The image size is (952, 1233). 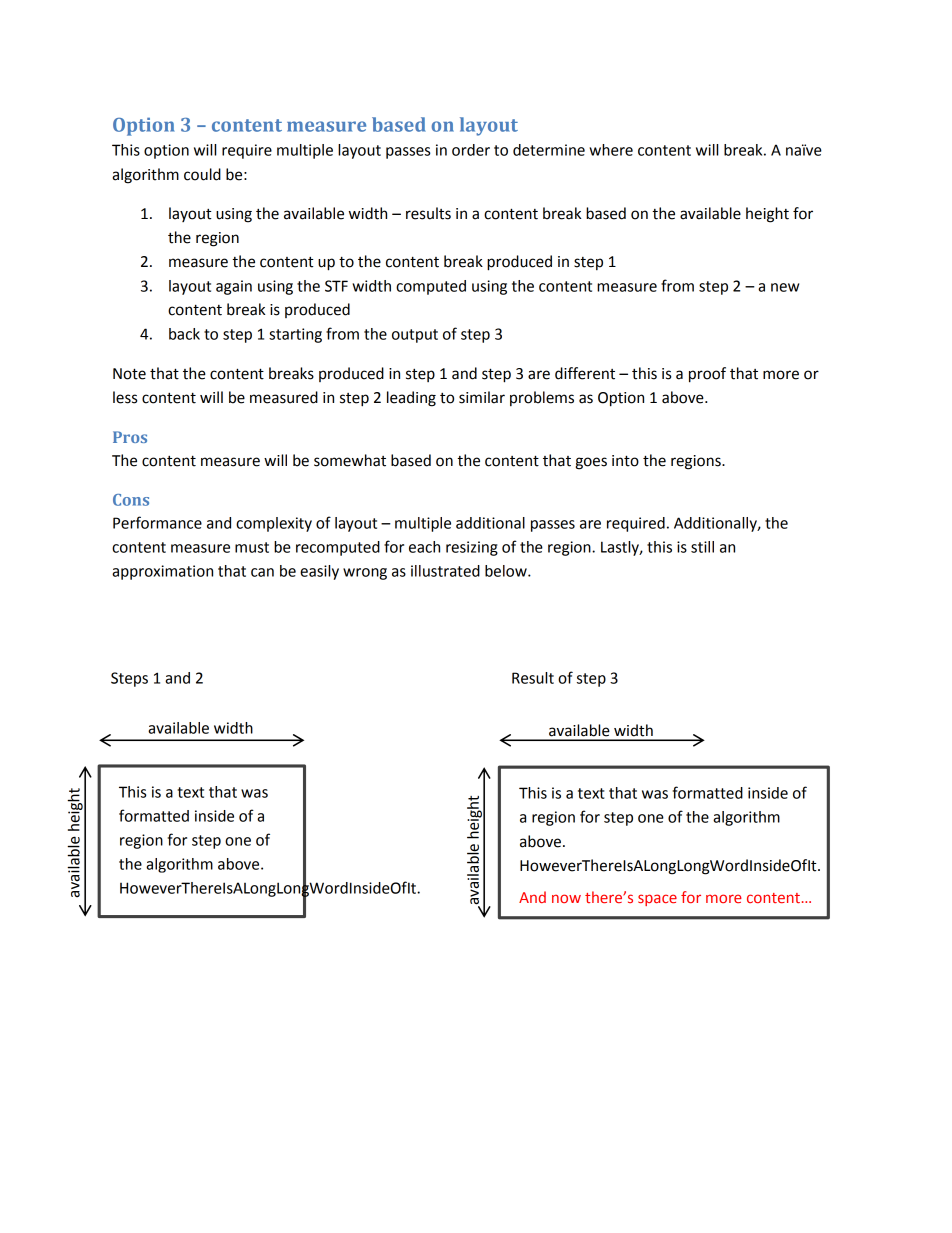 I want to click on order, so click(x=471, y=150).
